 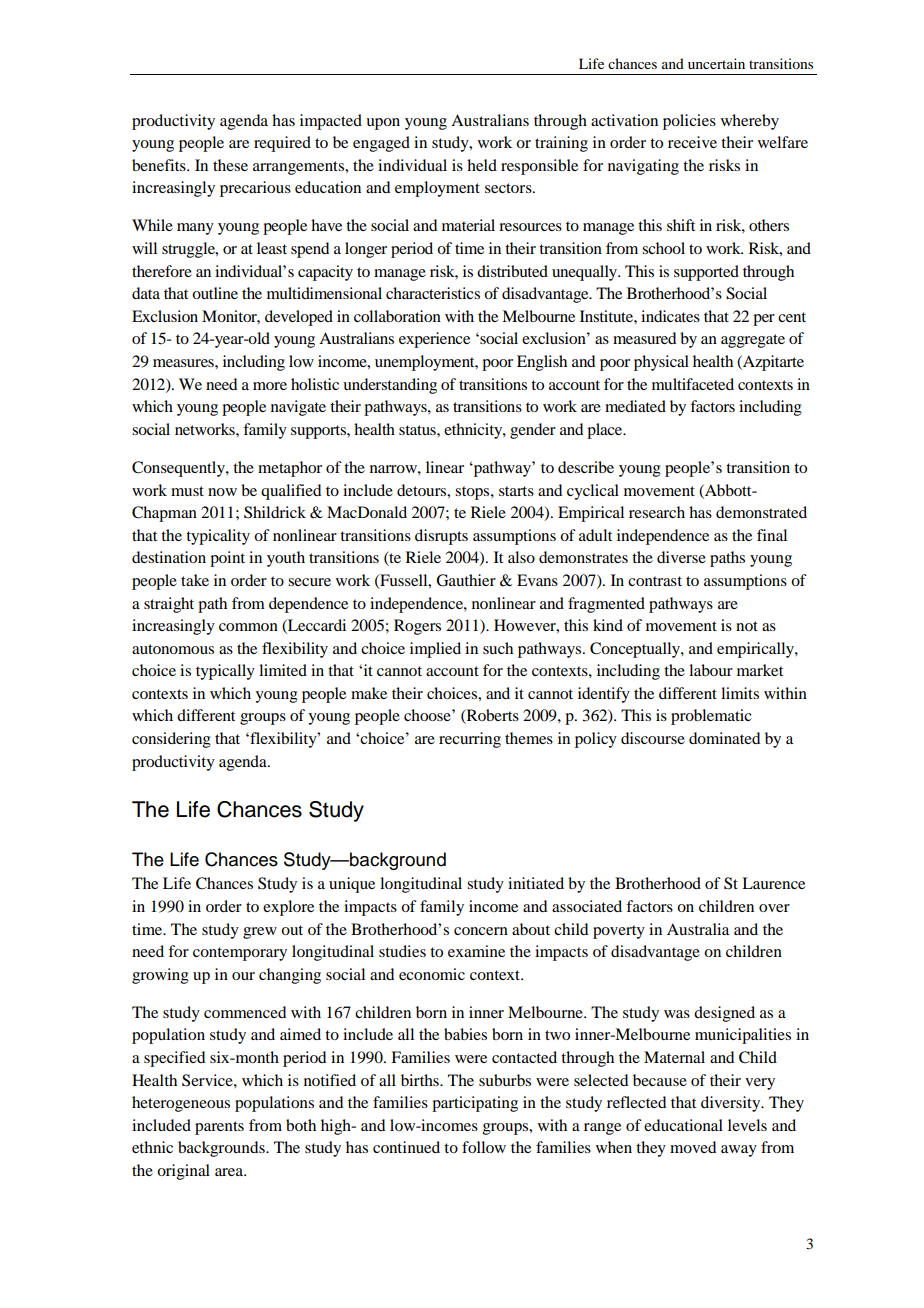 What do you see at coordinates (219, 1128) in the screenshot?
I see `parents` at bounding box center [219, 1128].
